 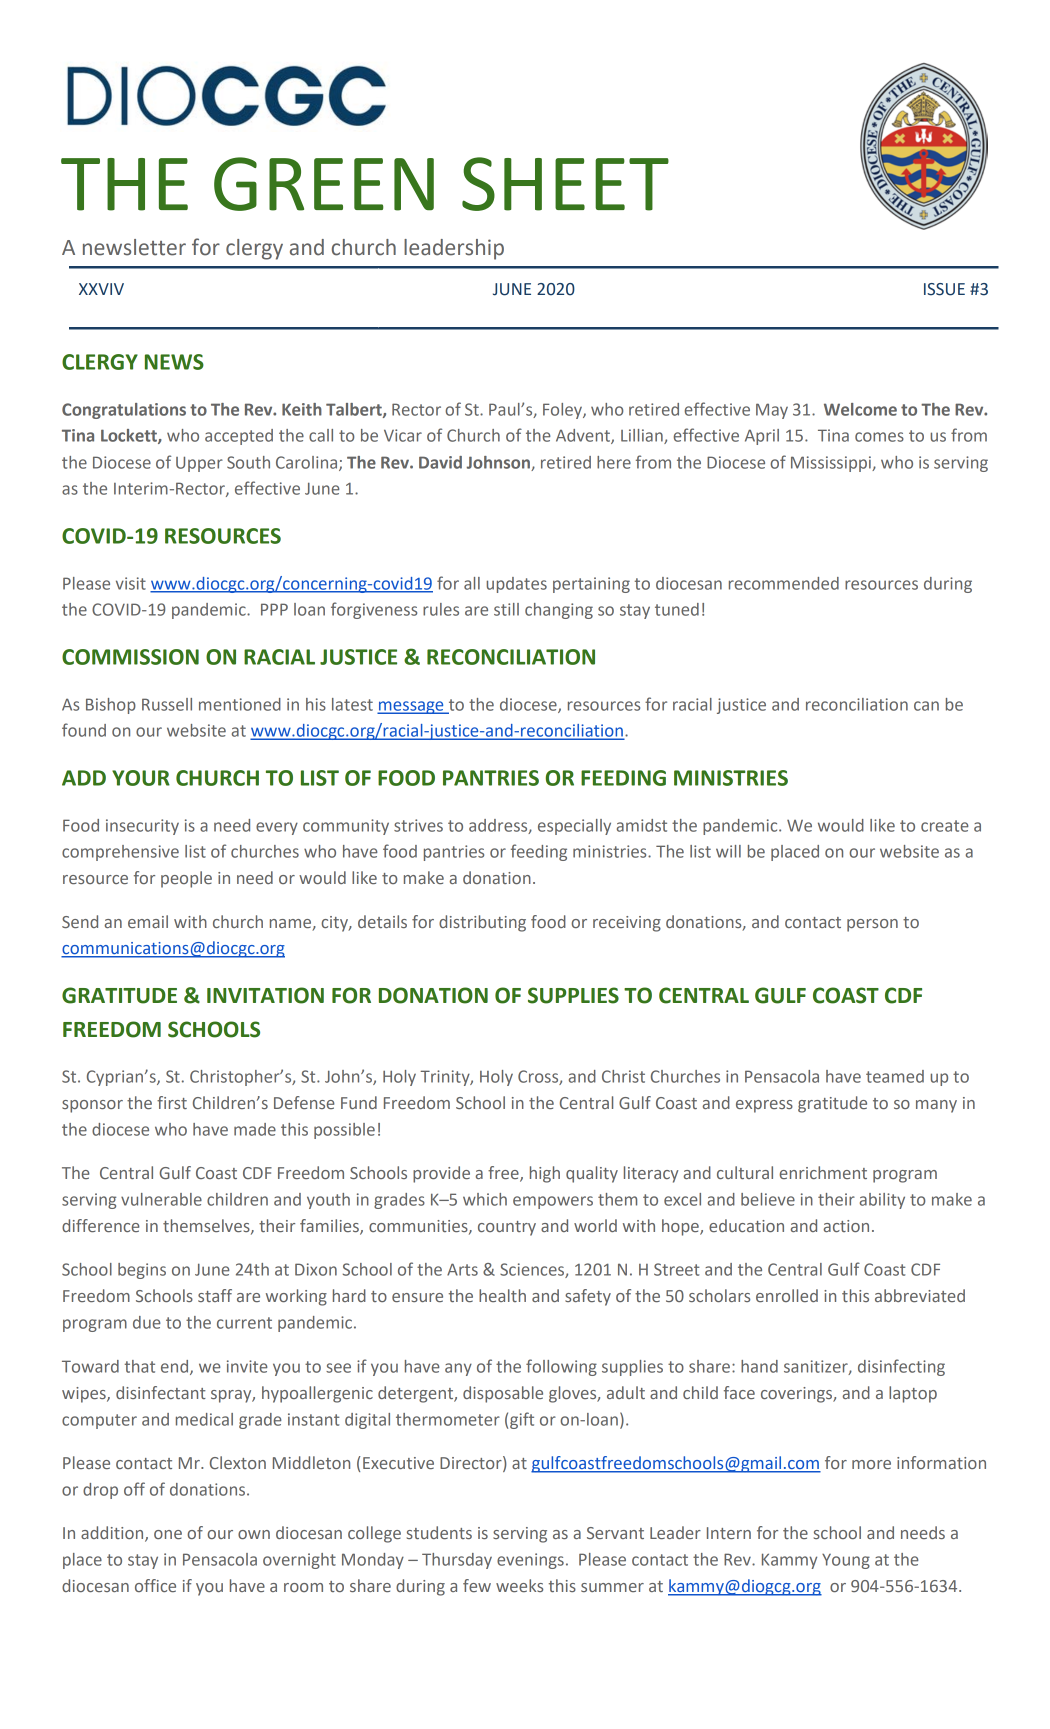 What do you see at coordinates (846, 1226) in the screenshot?
I see `action` at bounding box center [846, 1226].
